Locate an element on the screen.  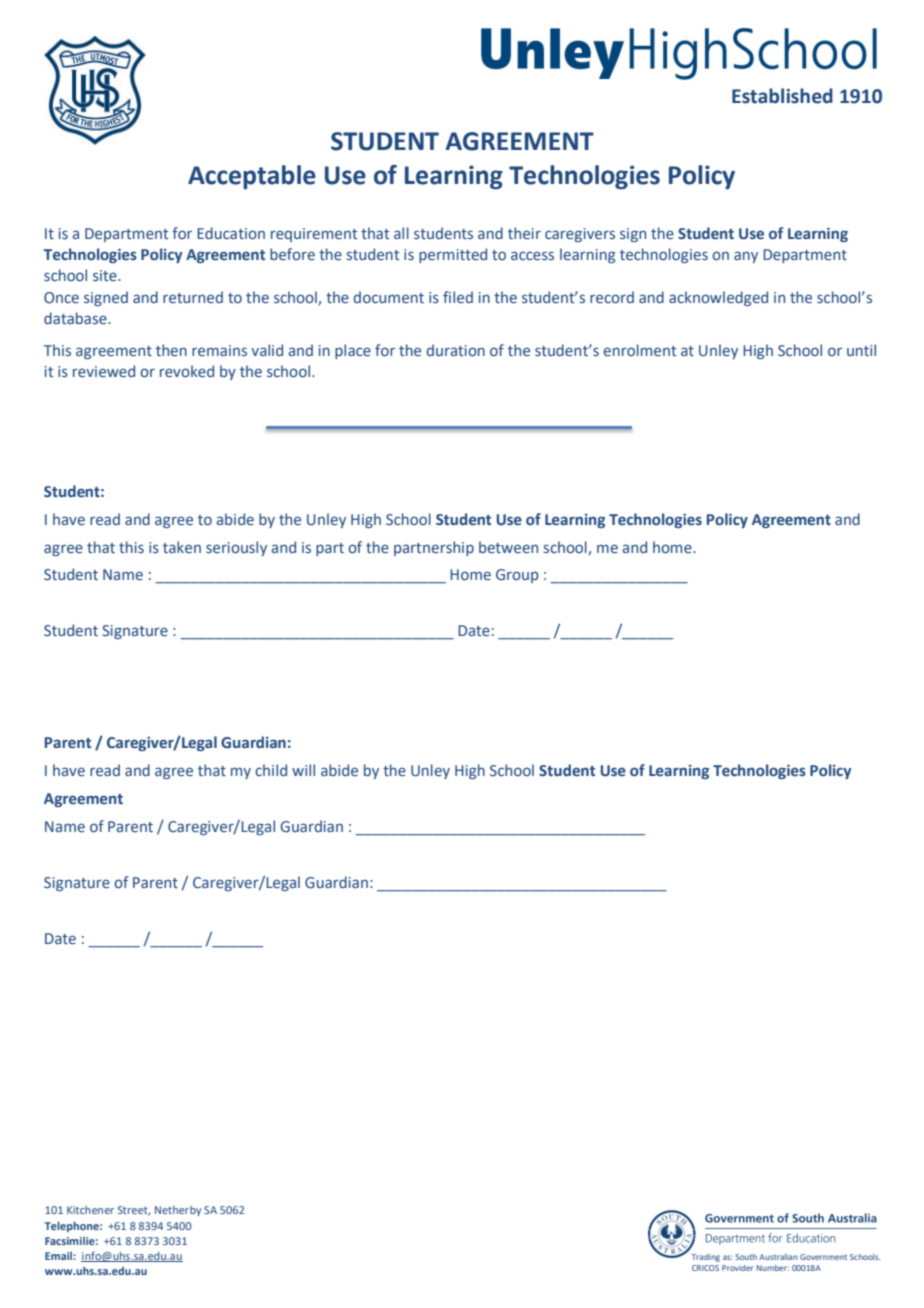
will is located at coordinates (303, 770).
